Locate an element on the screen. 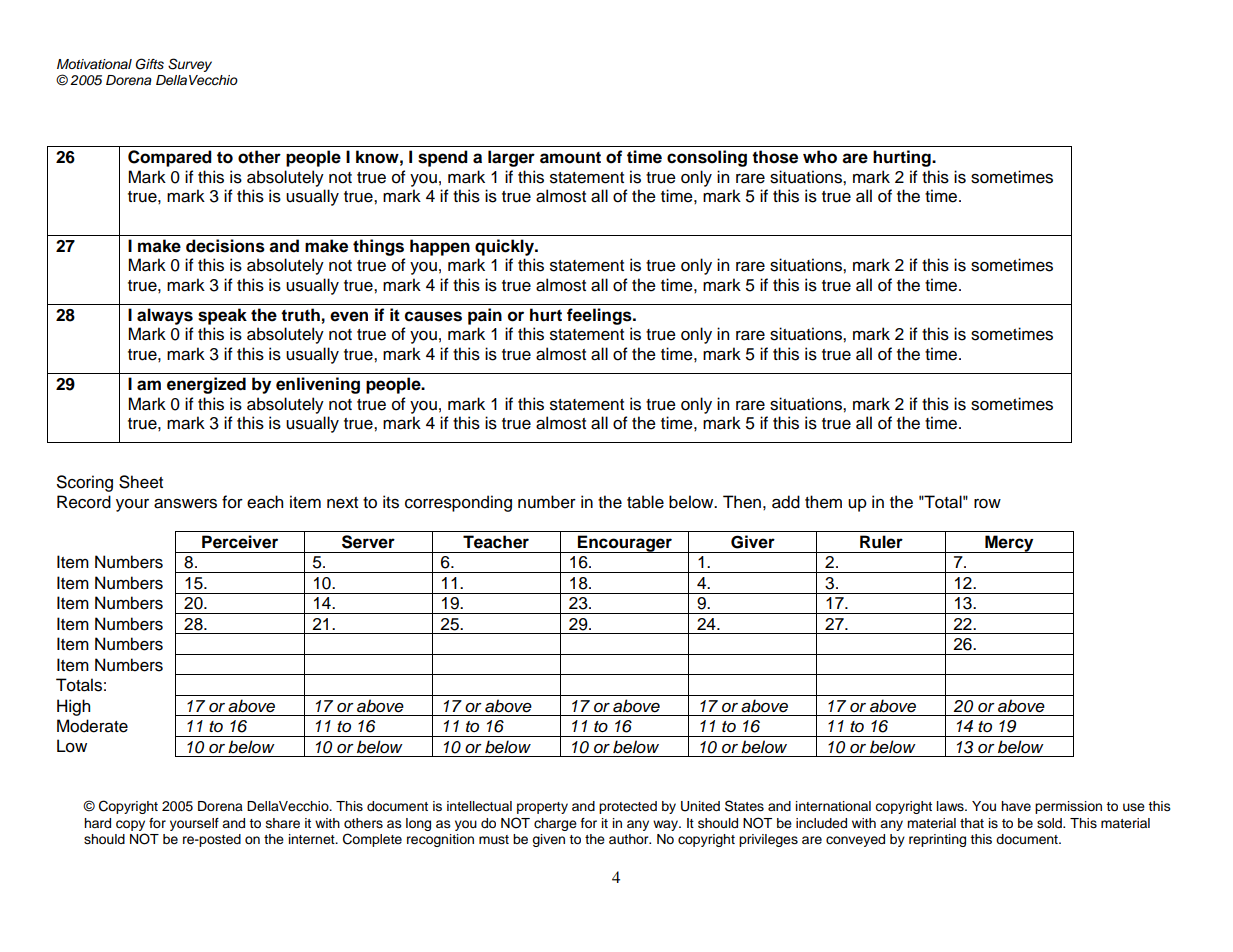 The height and width of the screenshot is (952, 1233). answers is located at coordinates (185, 504).
